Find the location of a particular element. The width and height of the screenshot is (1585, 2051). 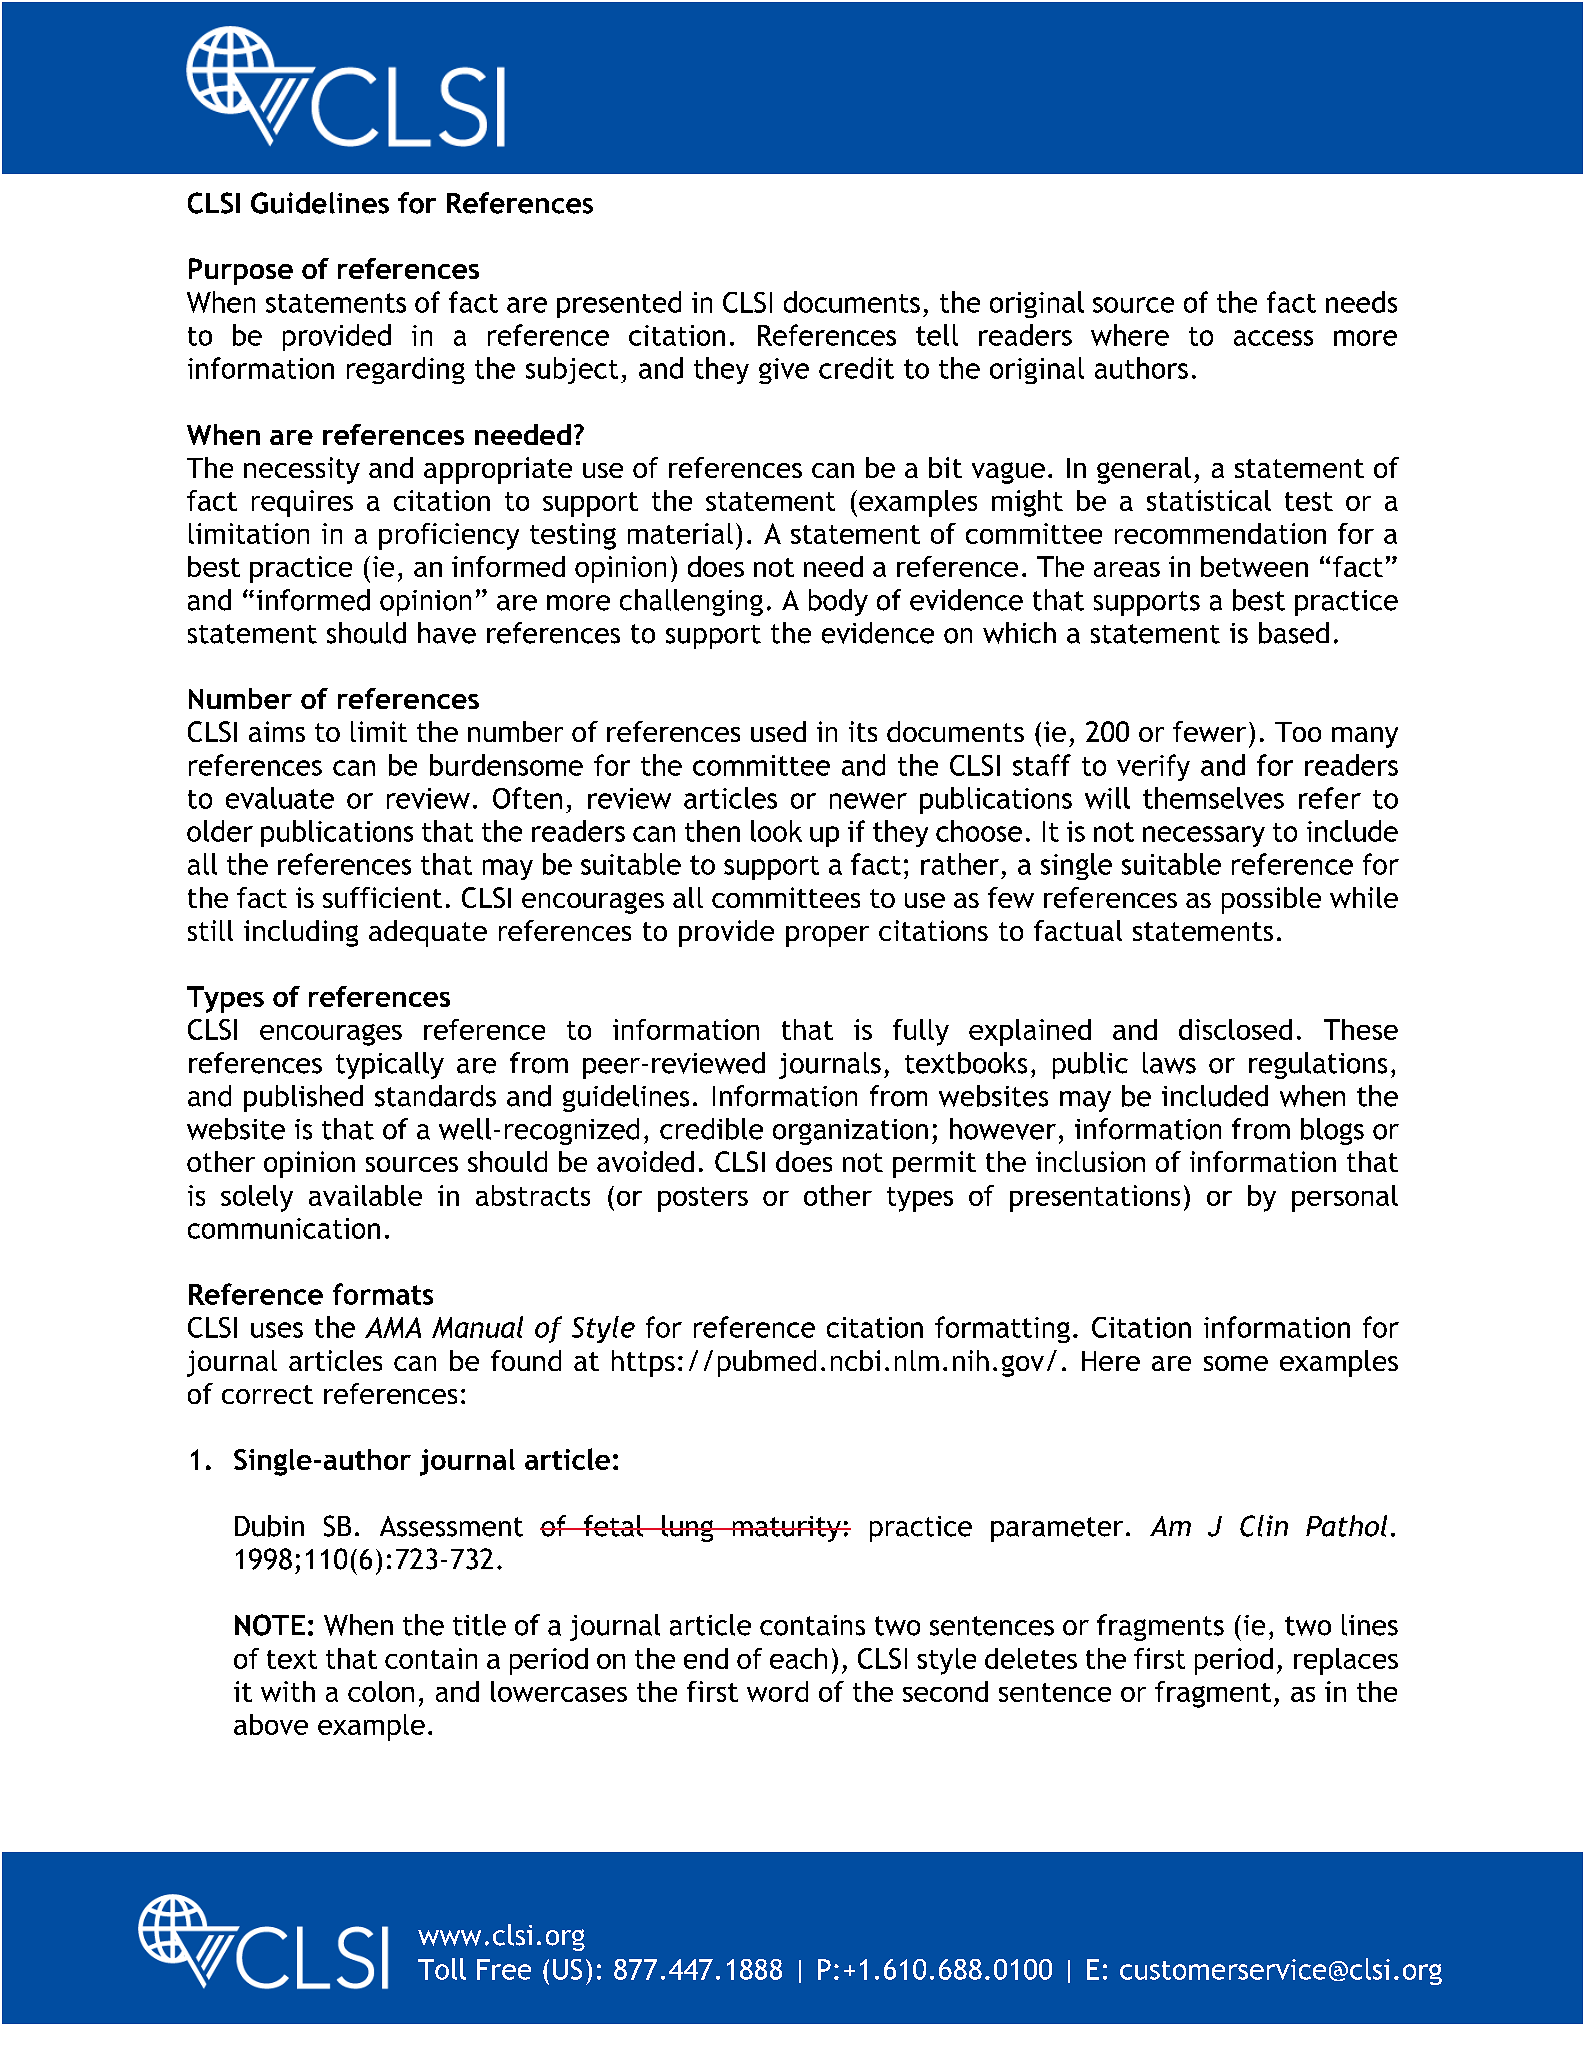

give is located at coordinates (784, 371).
